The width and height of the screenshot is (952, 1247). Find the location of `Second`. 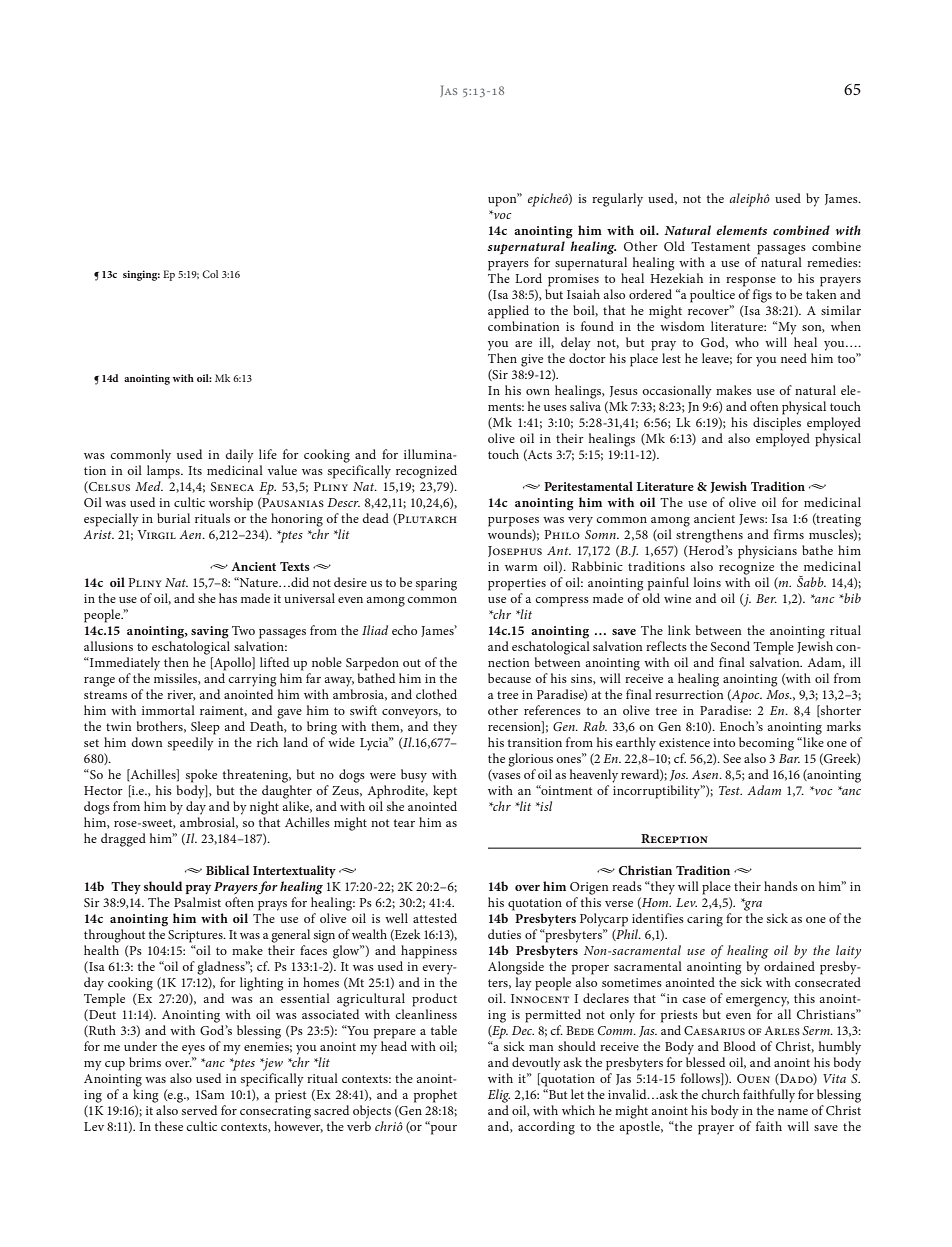

Second is located at coordinates (730, 646).
